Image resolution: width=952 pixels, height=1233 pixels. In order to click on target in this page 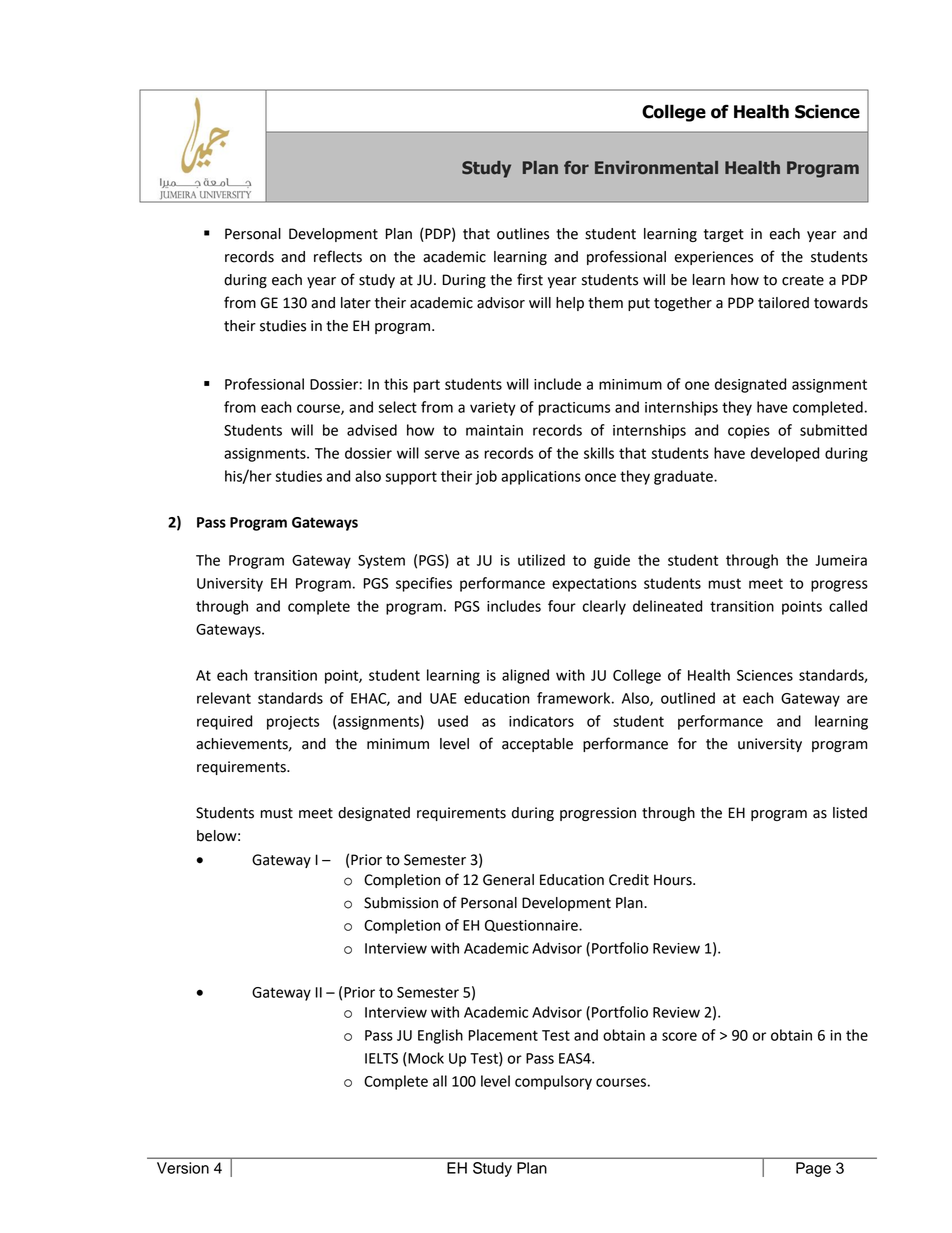, I will do `click(724, 235)`.
